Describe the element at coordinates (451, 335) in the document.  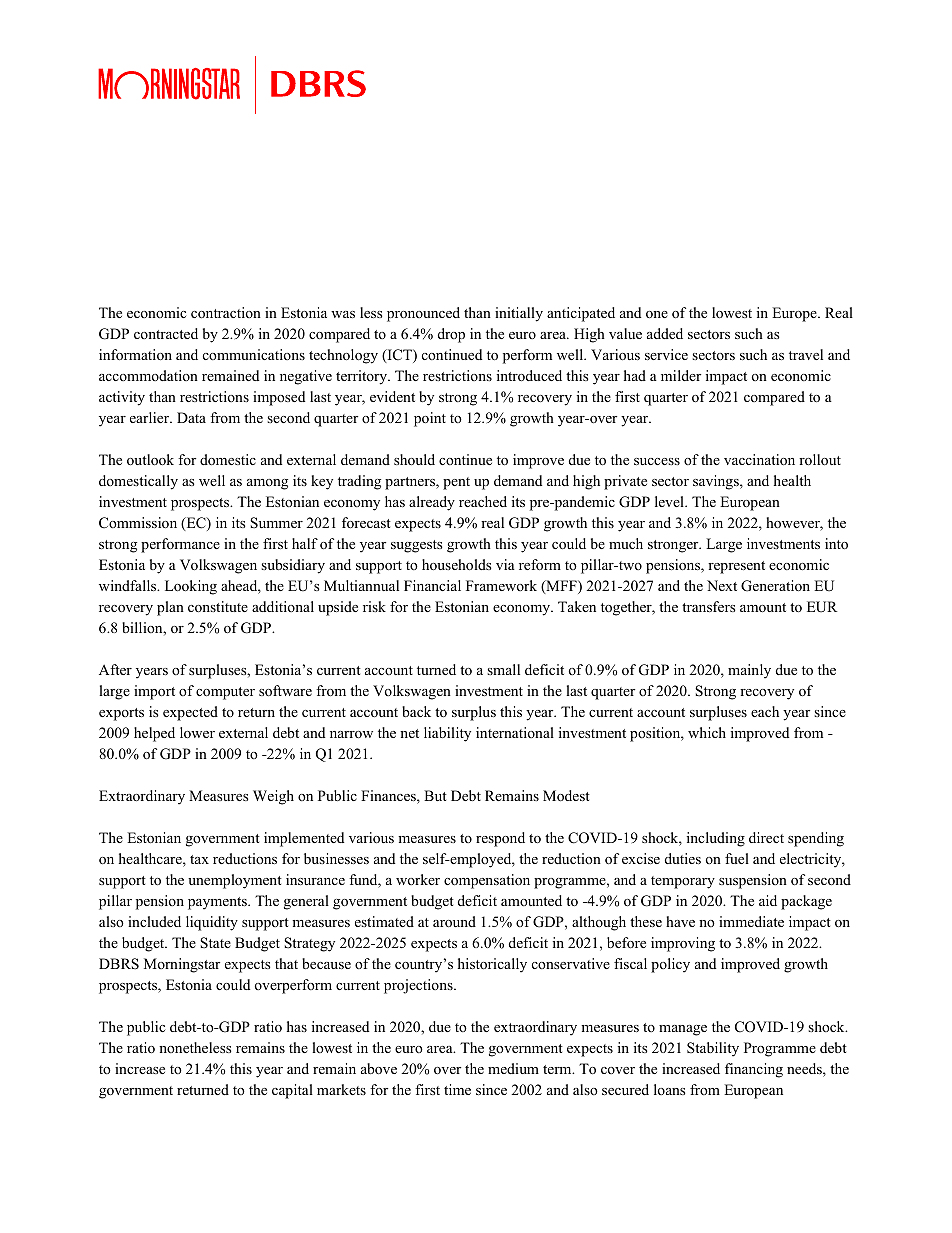
I see `drop` at that location.
